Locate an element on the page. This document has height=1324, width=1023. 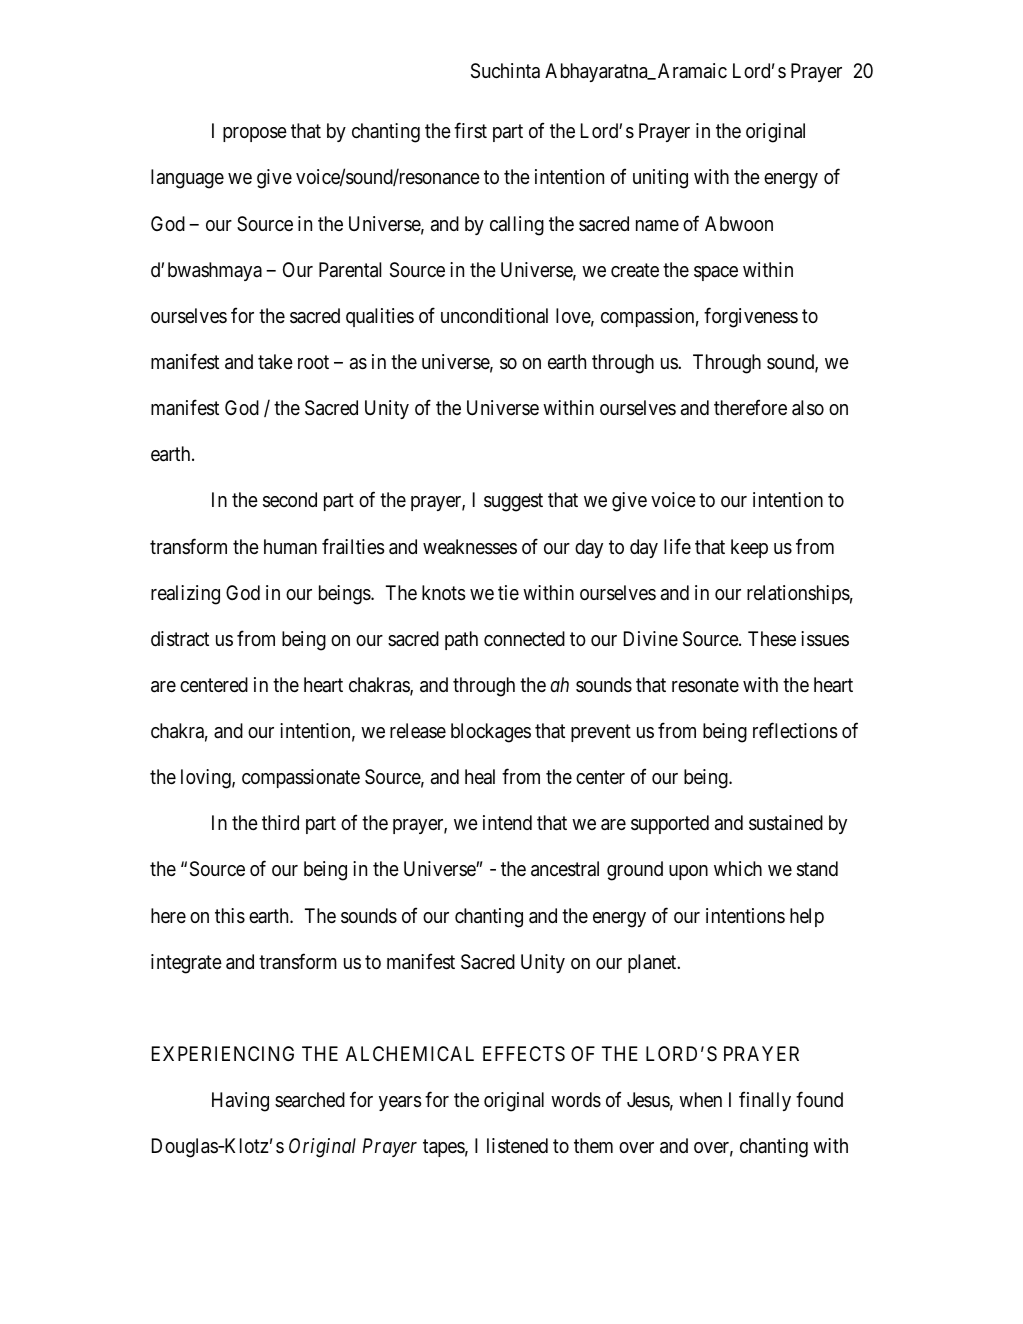
weaknesses is located at coordinates (470, 547).
